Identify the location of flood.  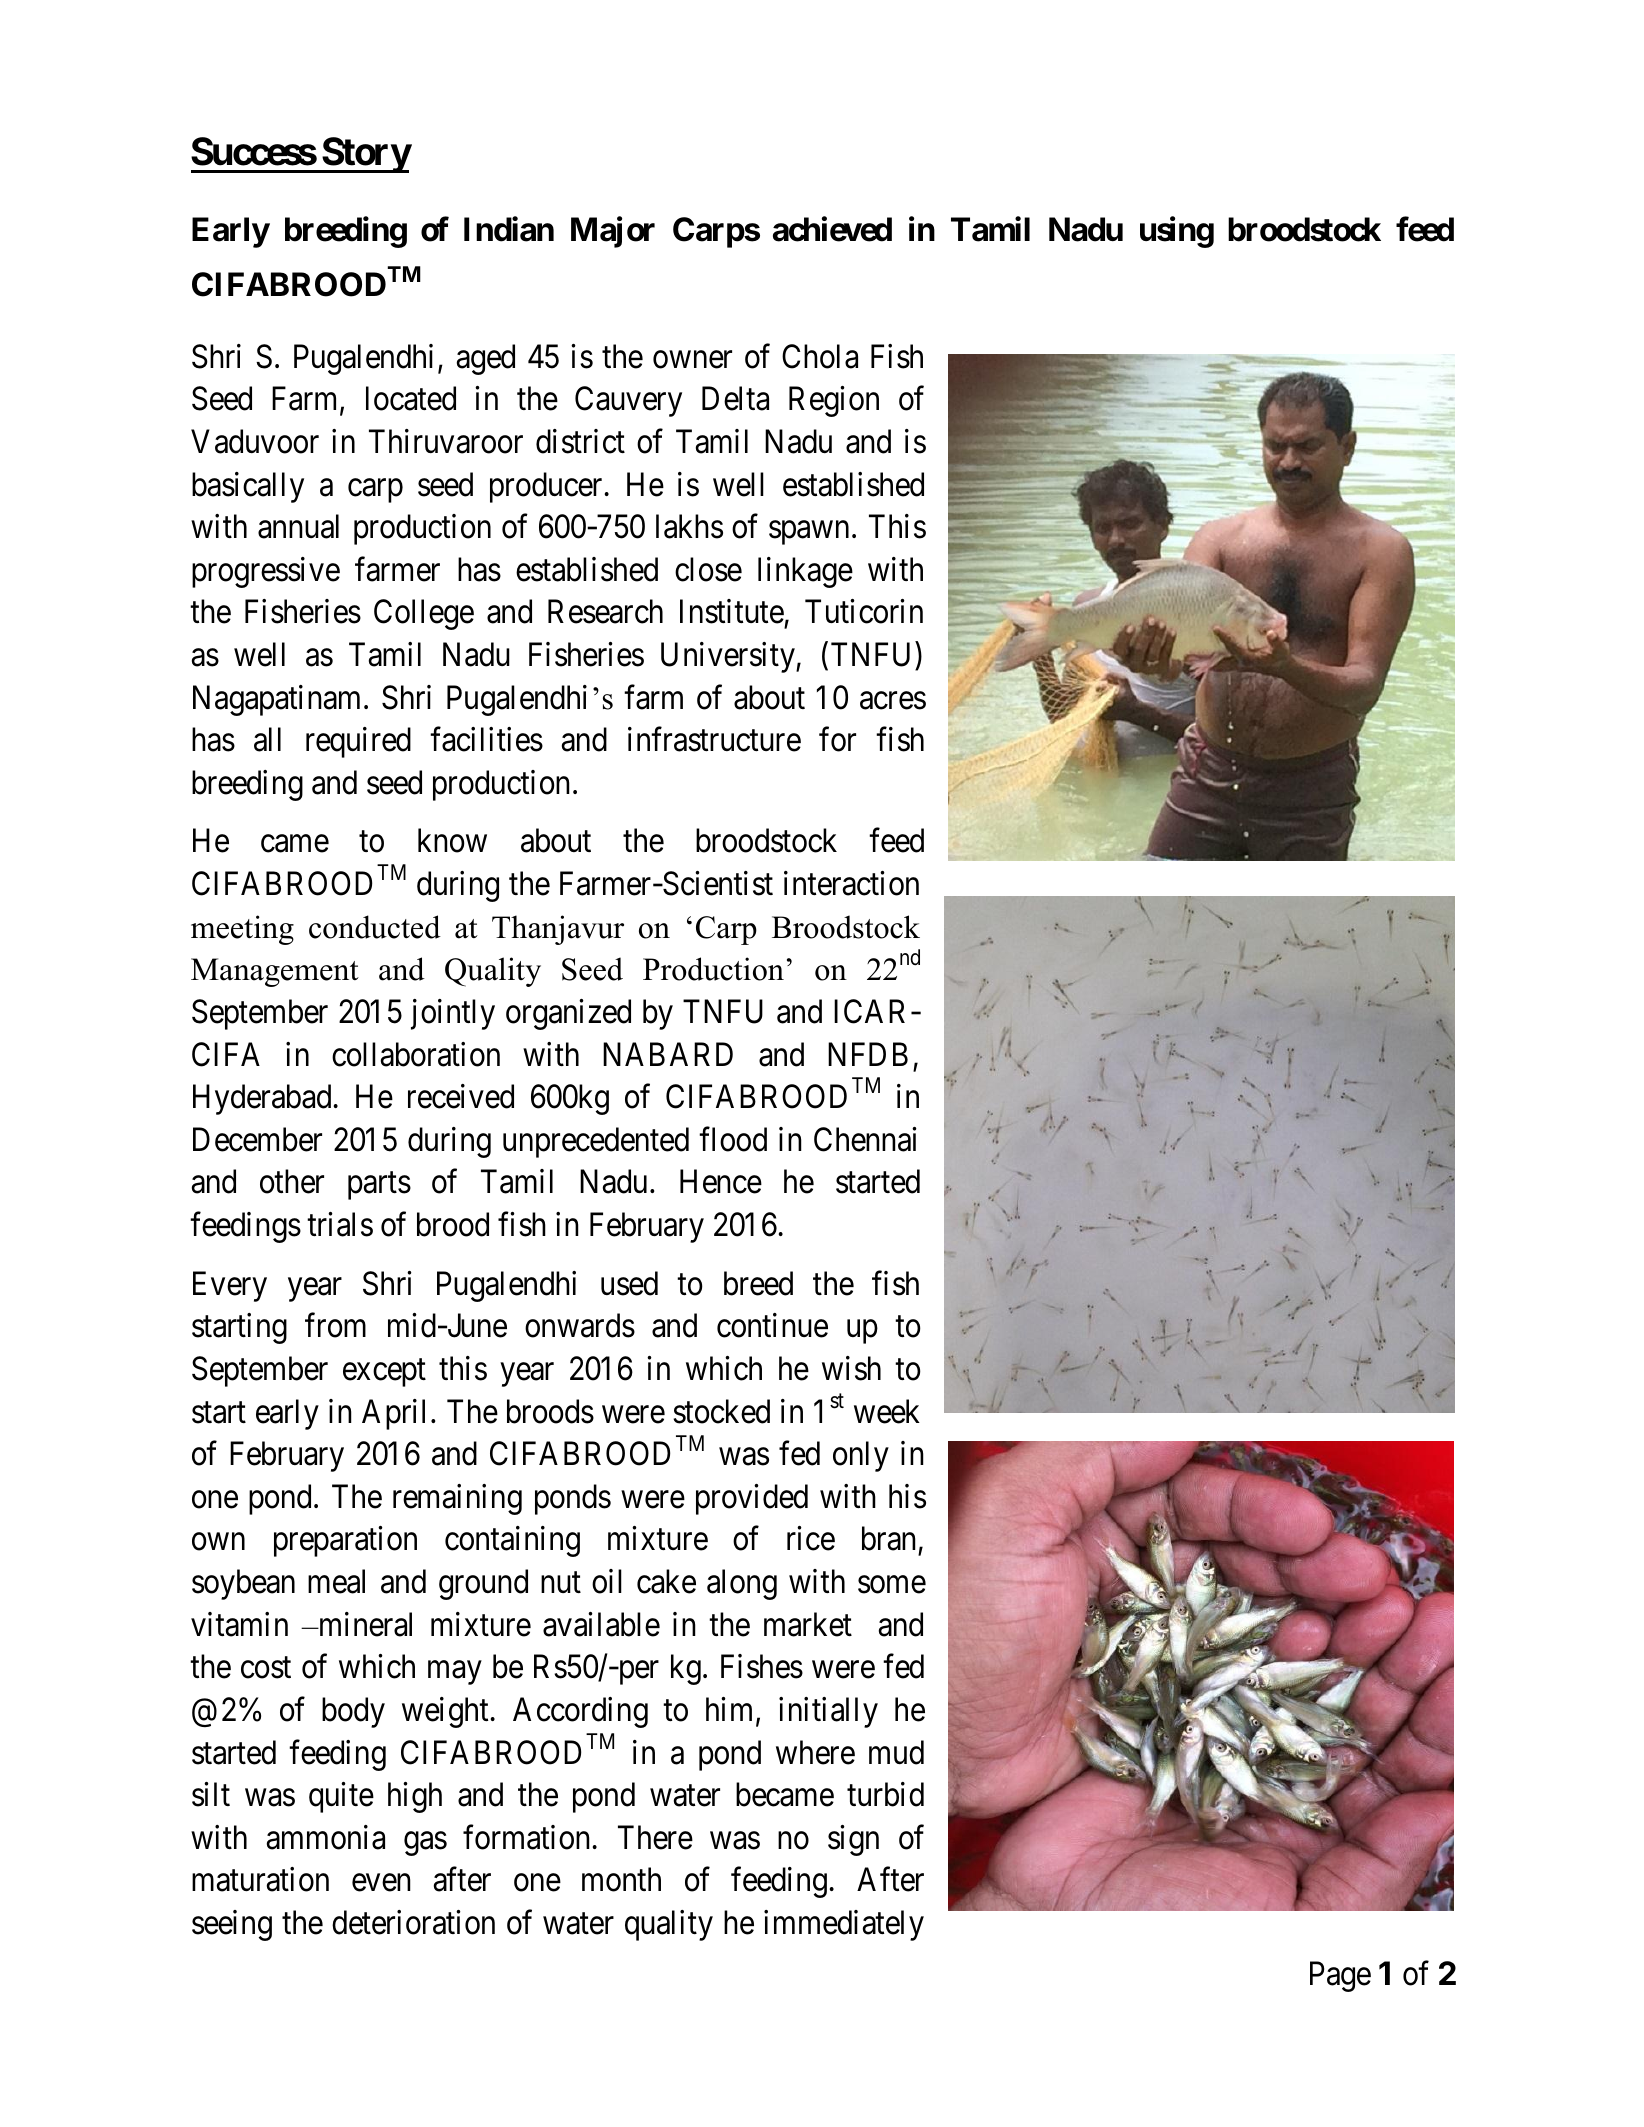
(733, 1139).
